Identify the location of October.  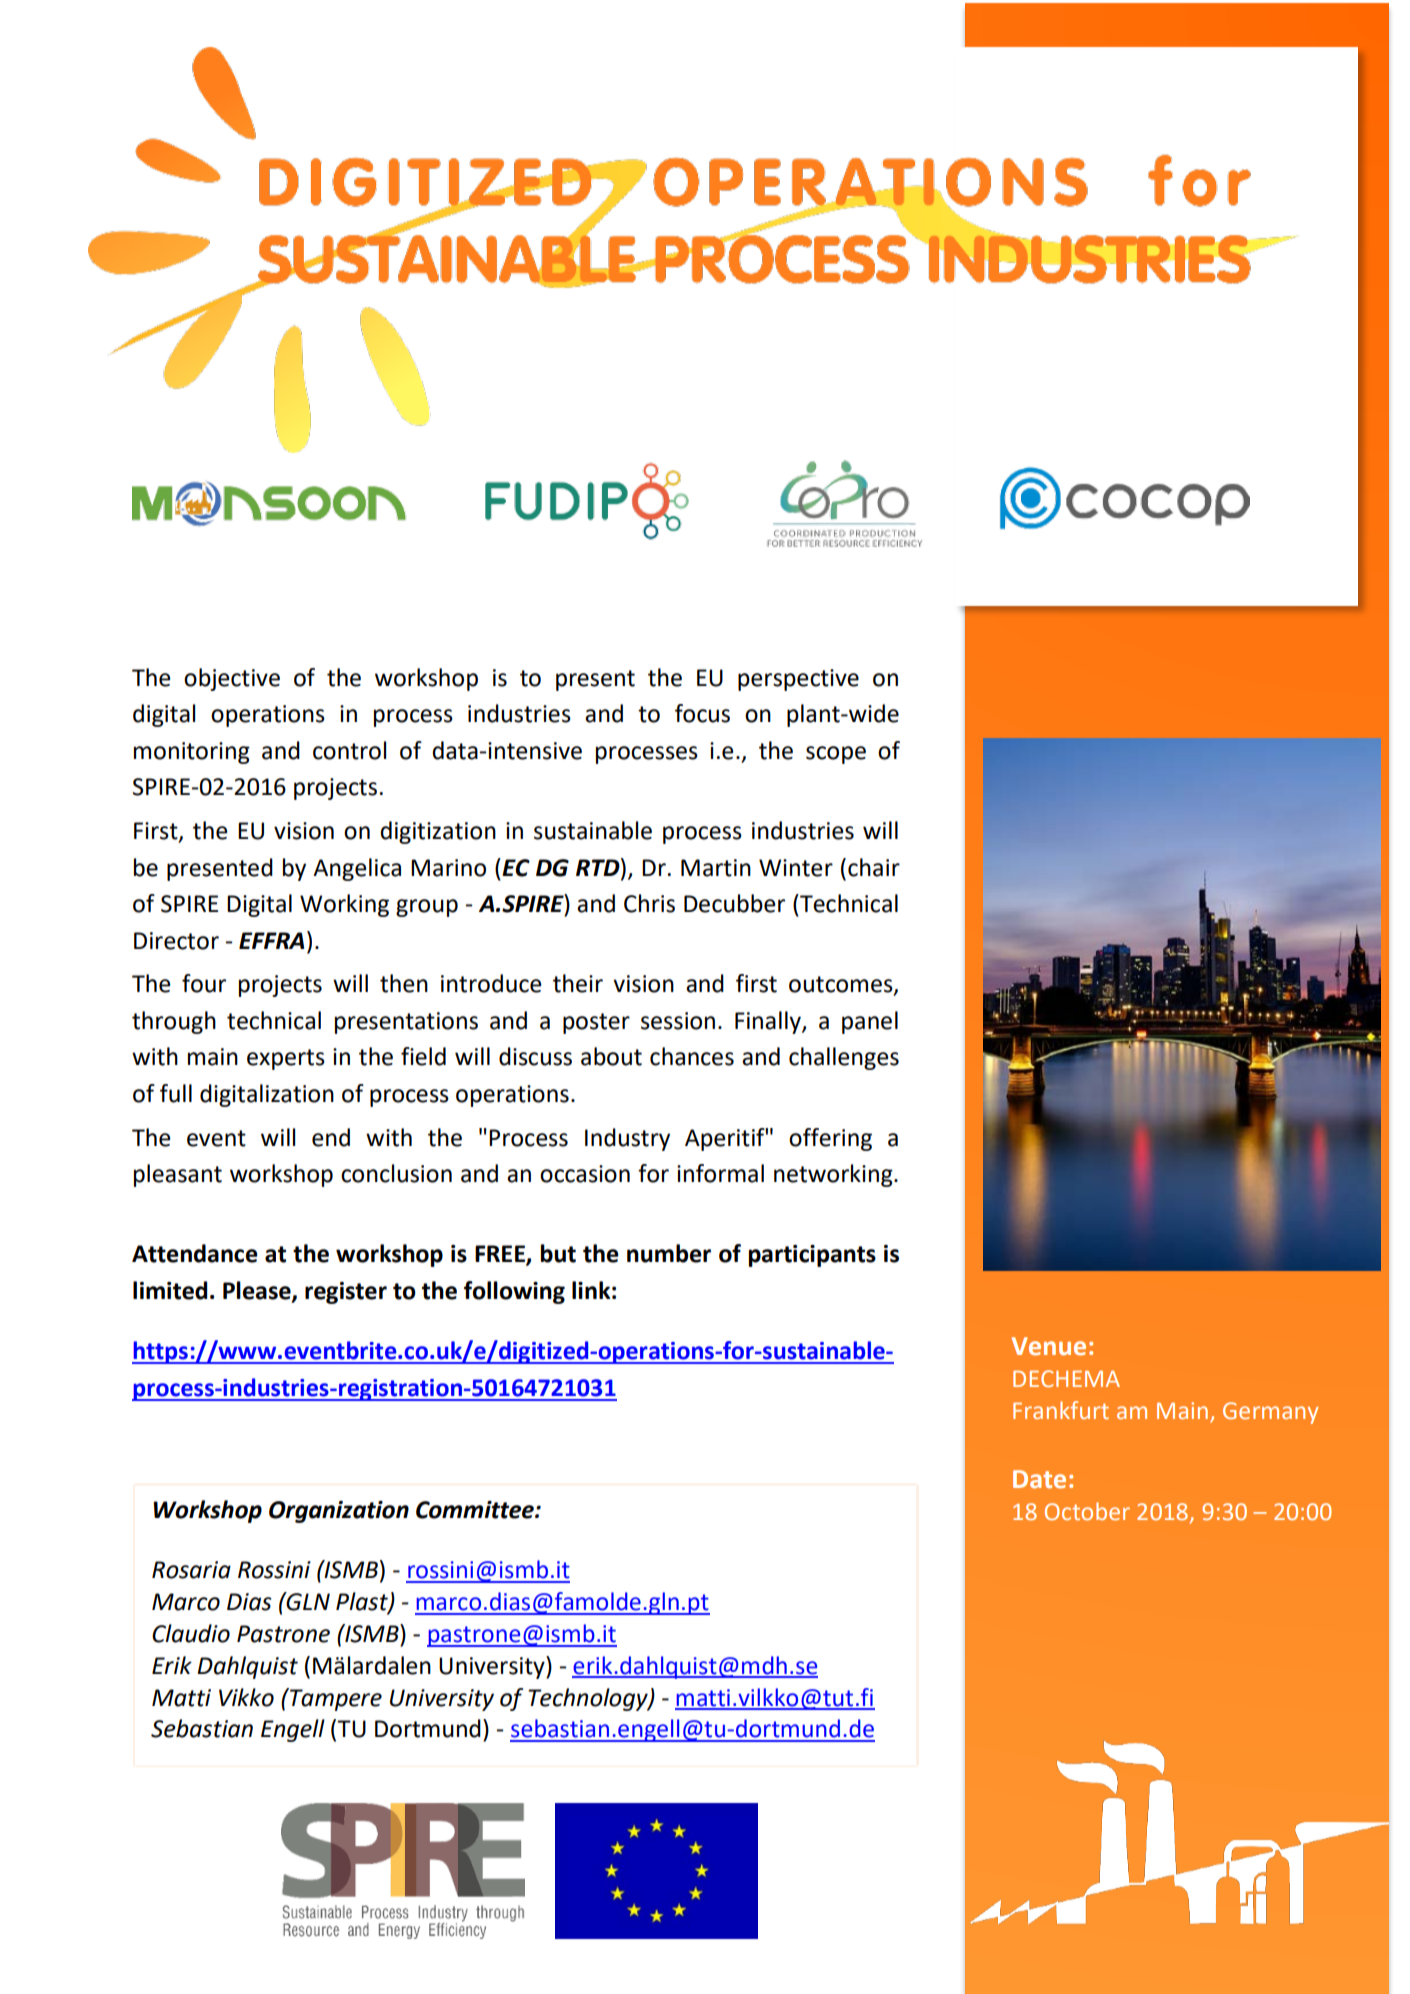
(1087, 1511).
